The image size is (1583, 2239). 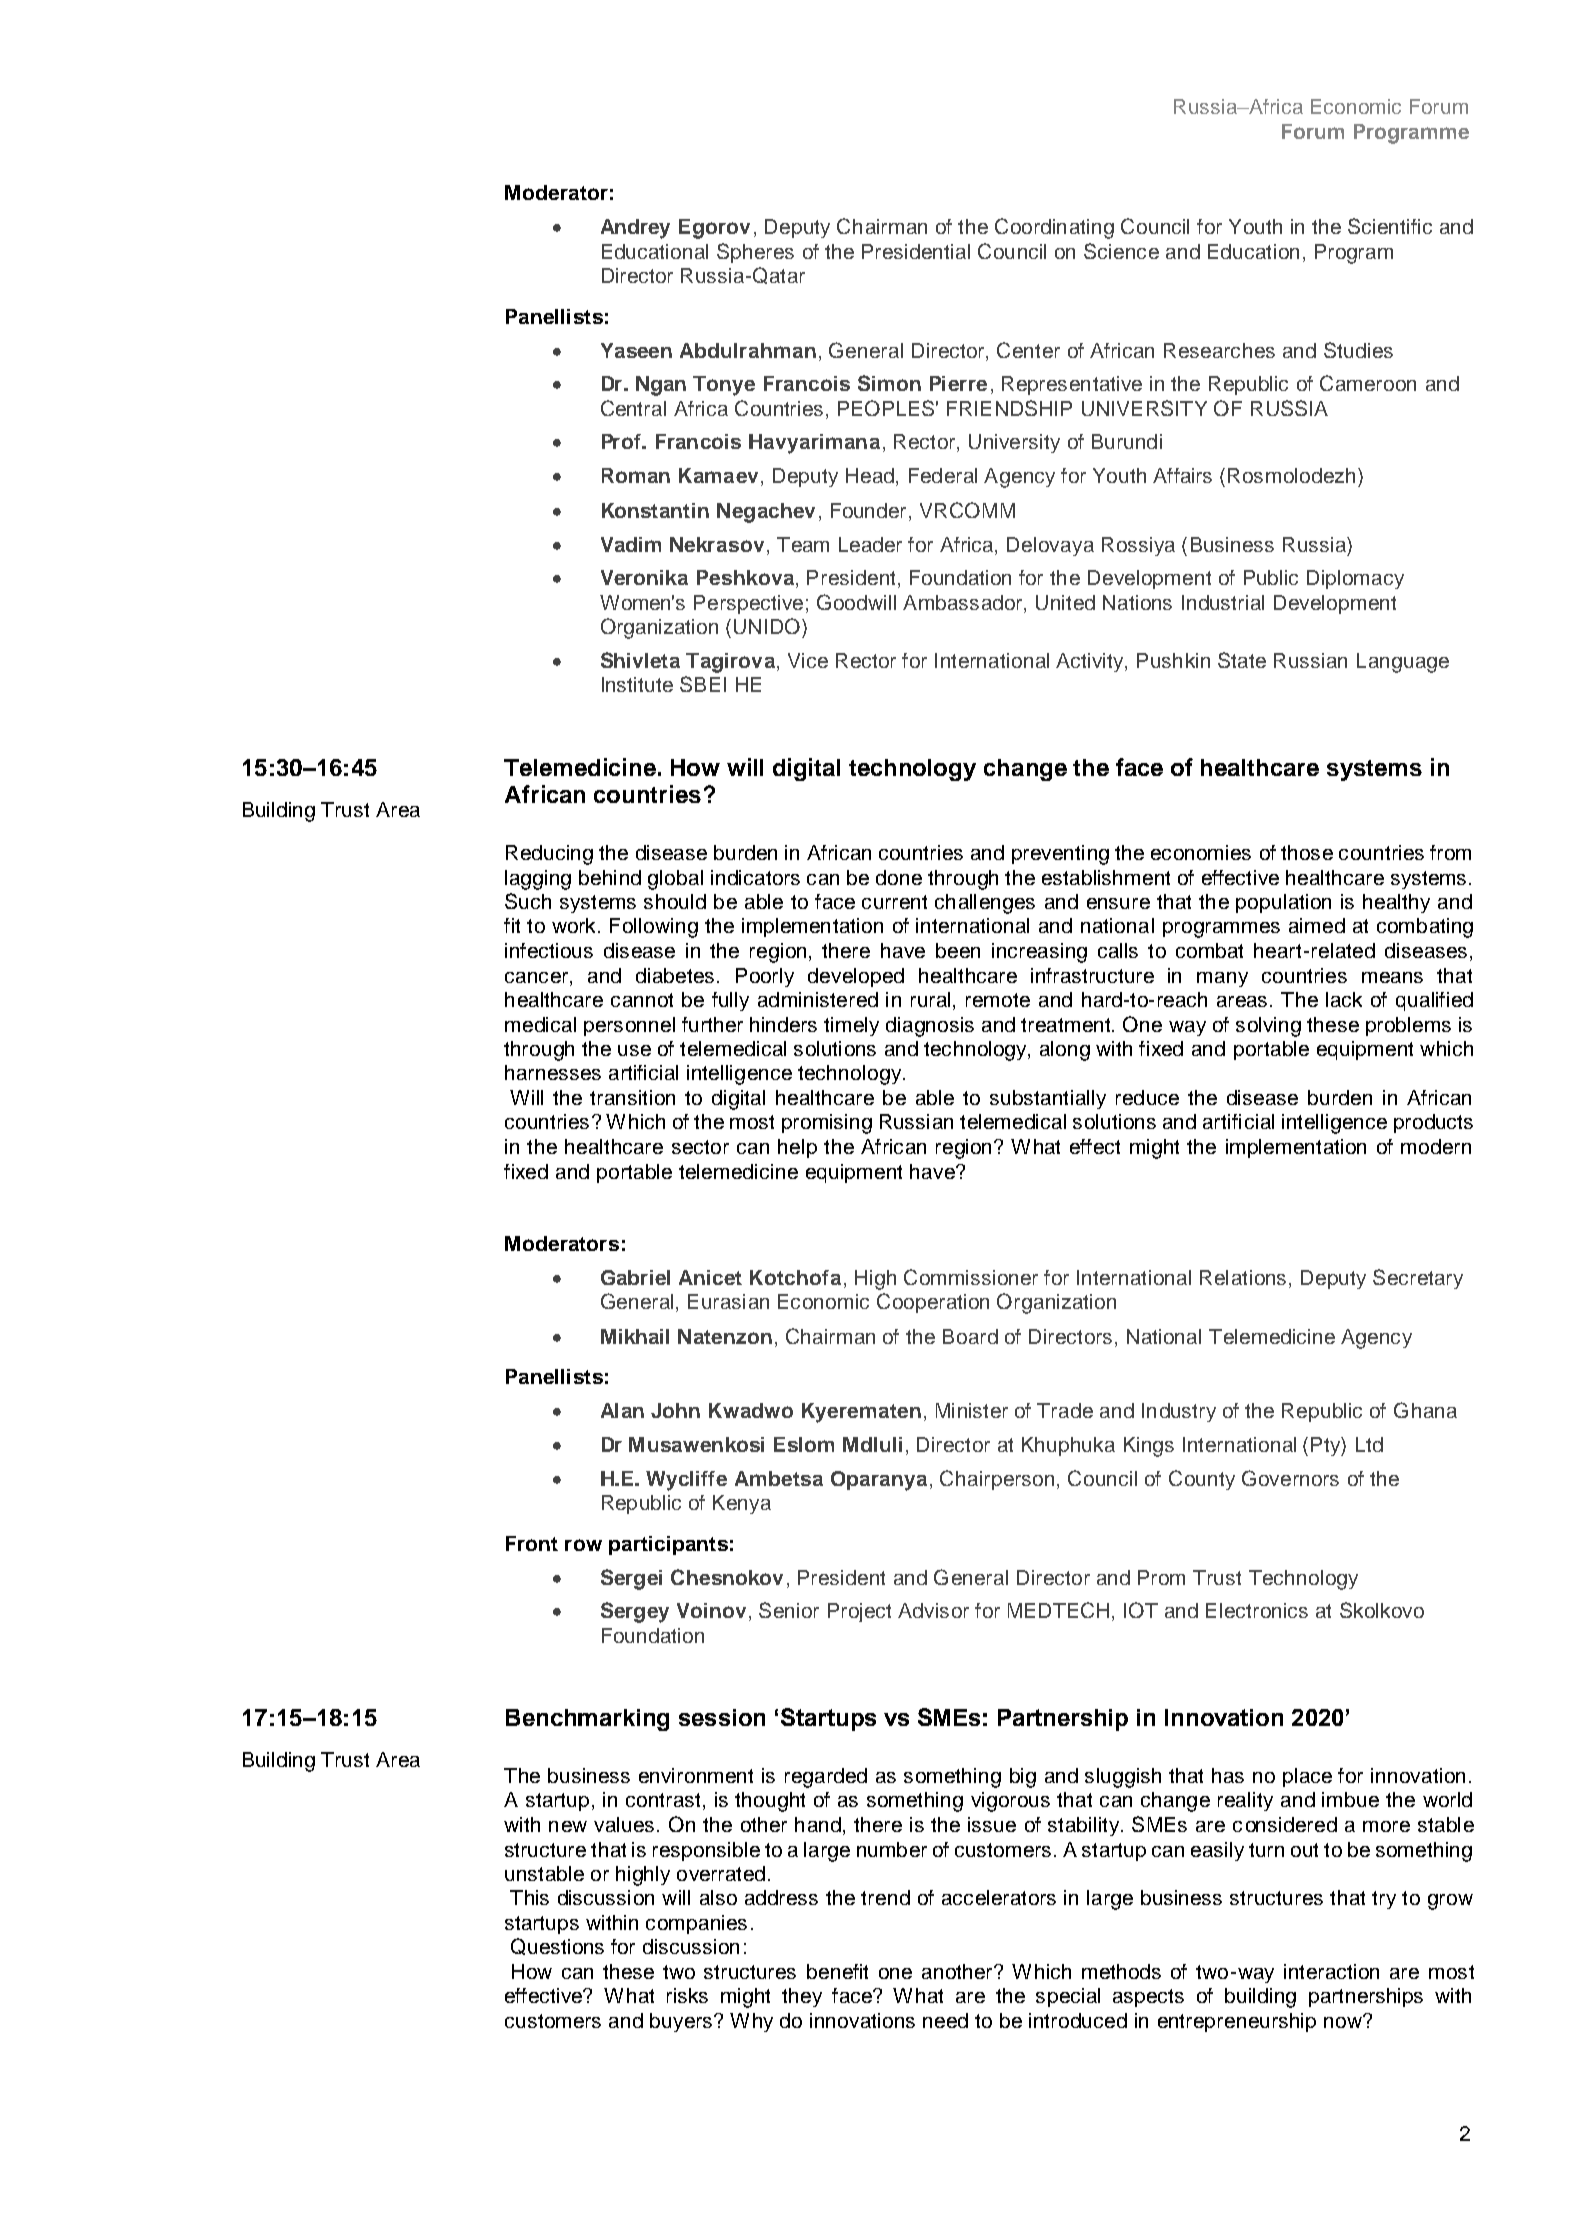 What do you see at coordinates (933, 1610) in the image?
I see `Advisor` at bounding box center [933, 1610].
